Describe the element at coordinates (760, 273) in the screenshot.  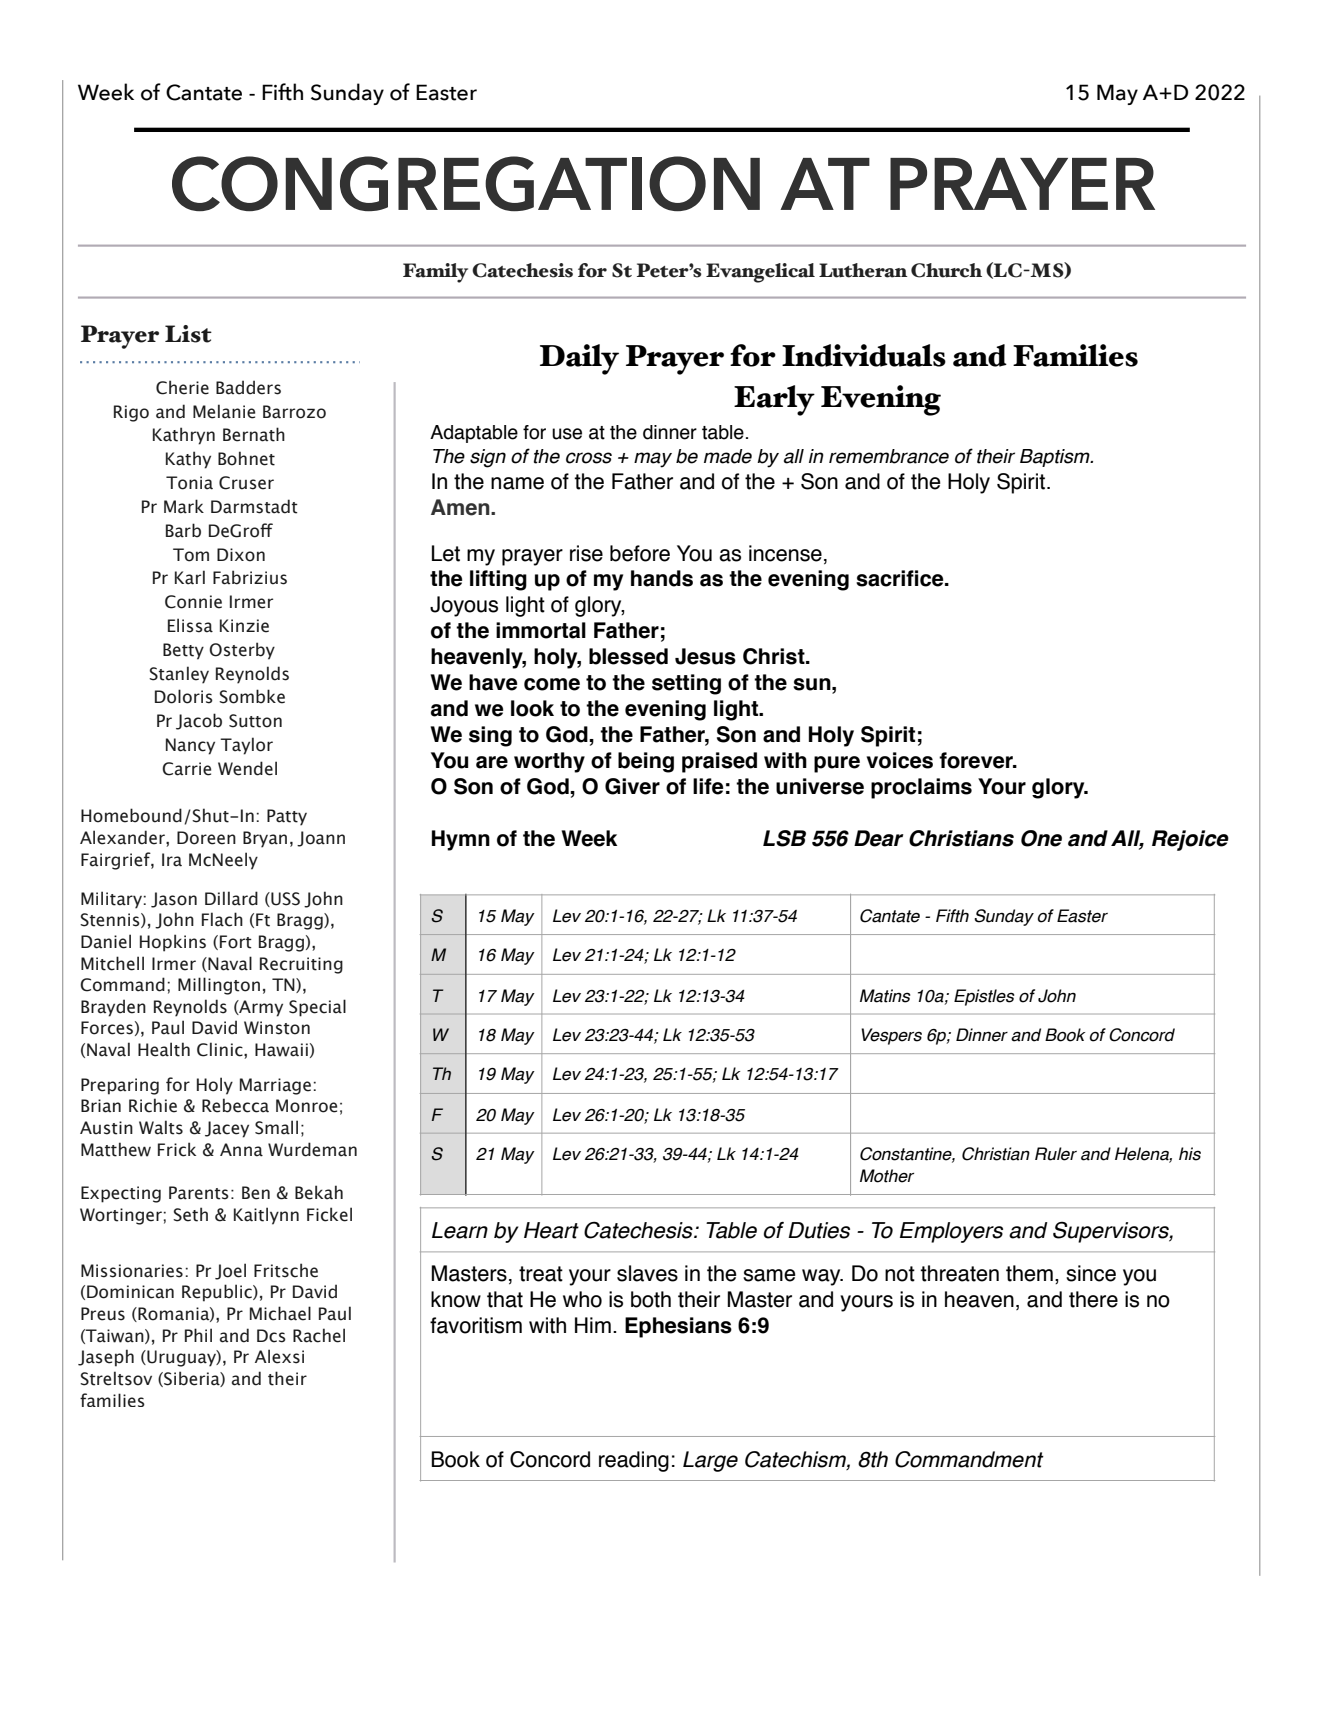
I see `Evangelical` at that location.
